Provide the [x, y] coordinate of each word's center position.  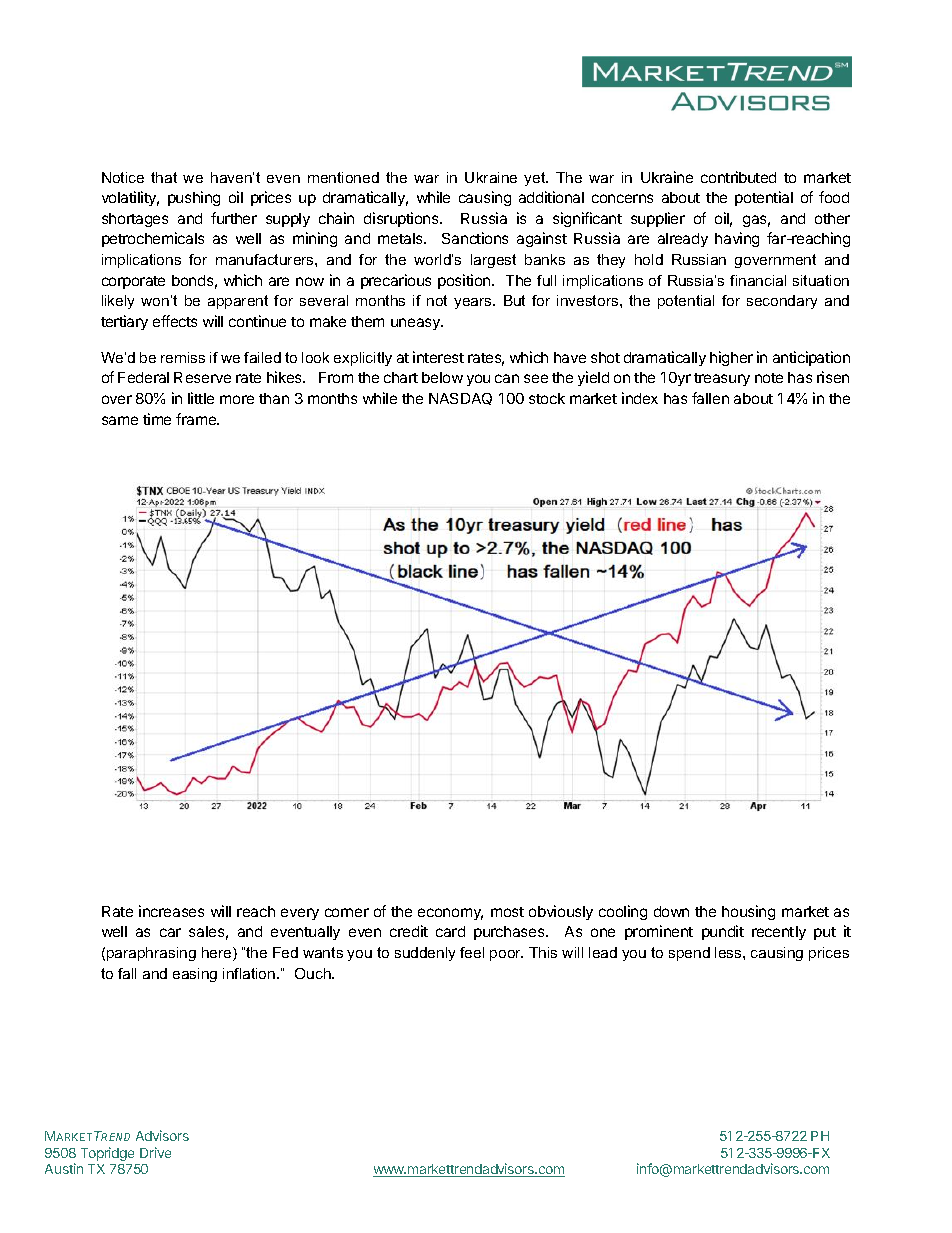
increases [171, 911]
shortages [135, 220]
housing [748, 912]
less [729, 952]
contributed [738, 177]
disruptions [402, 219]
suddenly [425, 954]
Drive [155, 1152]
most [507, 912]
